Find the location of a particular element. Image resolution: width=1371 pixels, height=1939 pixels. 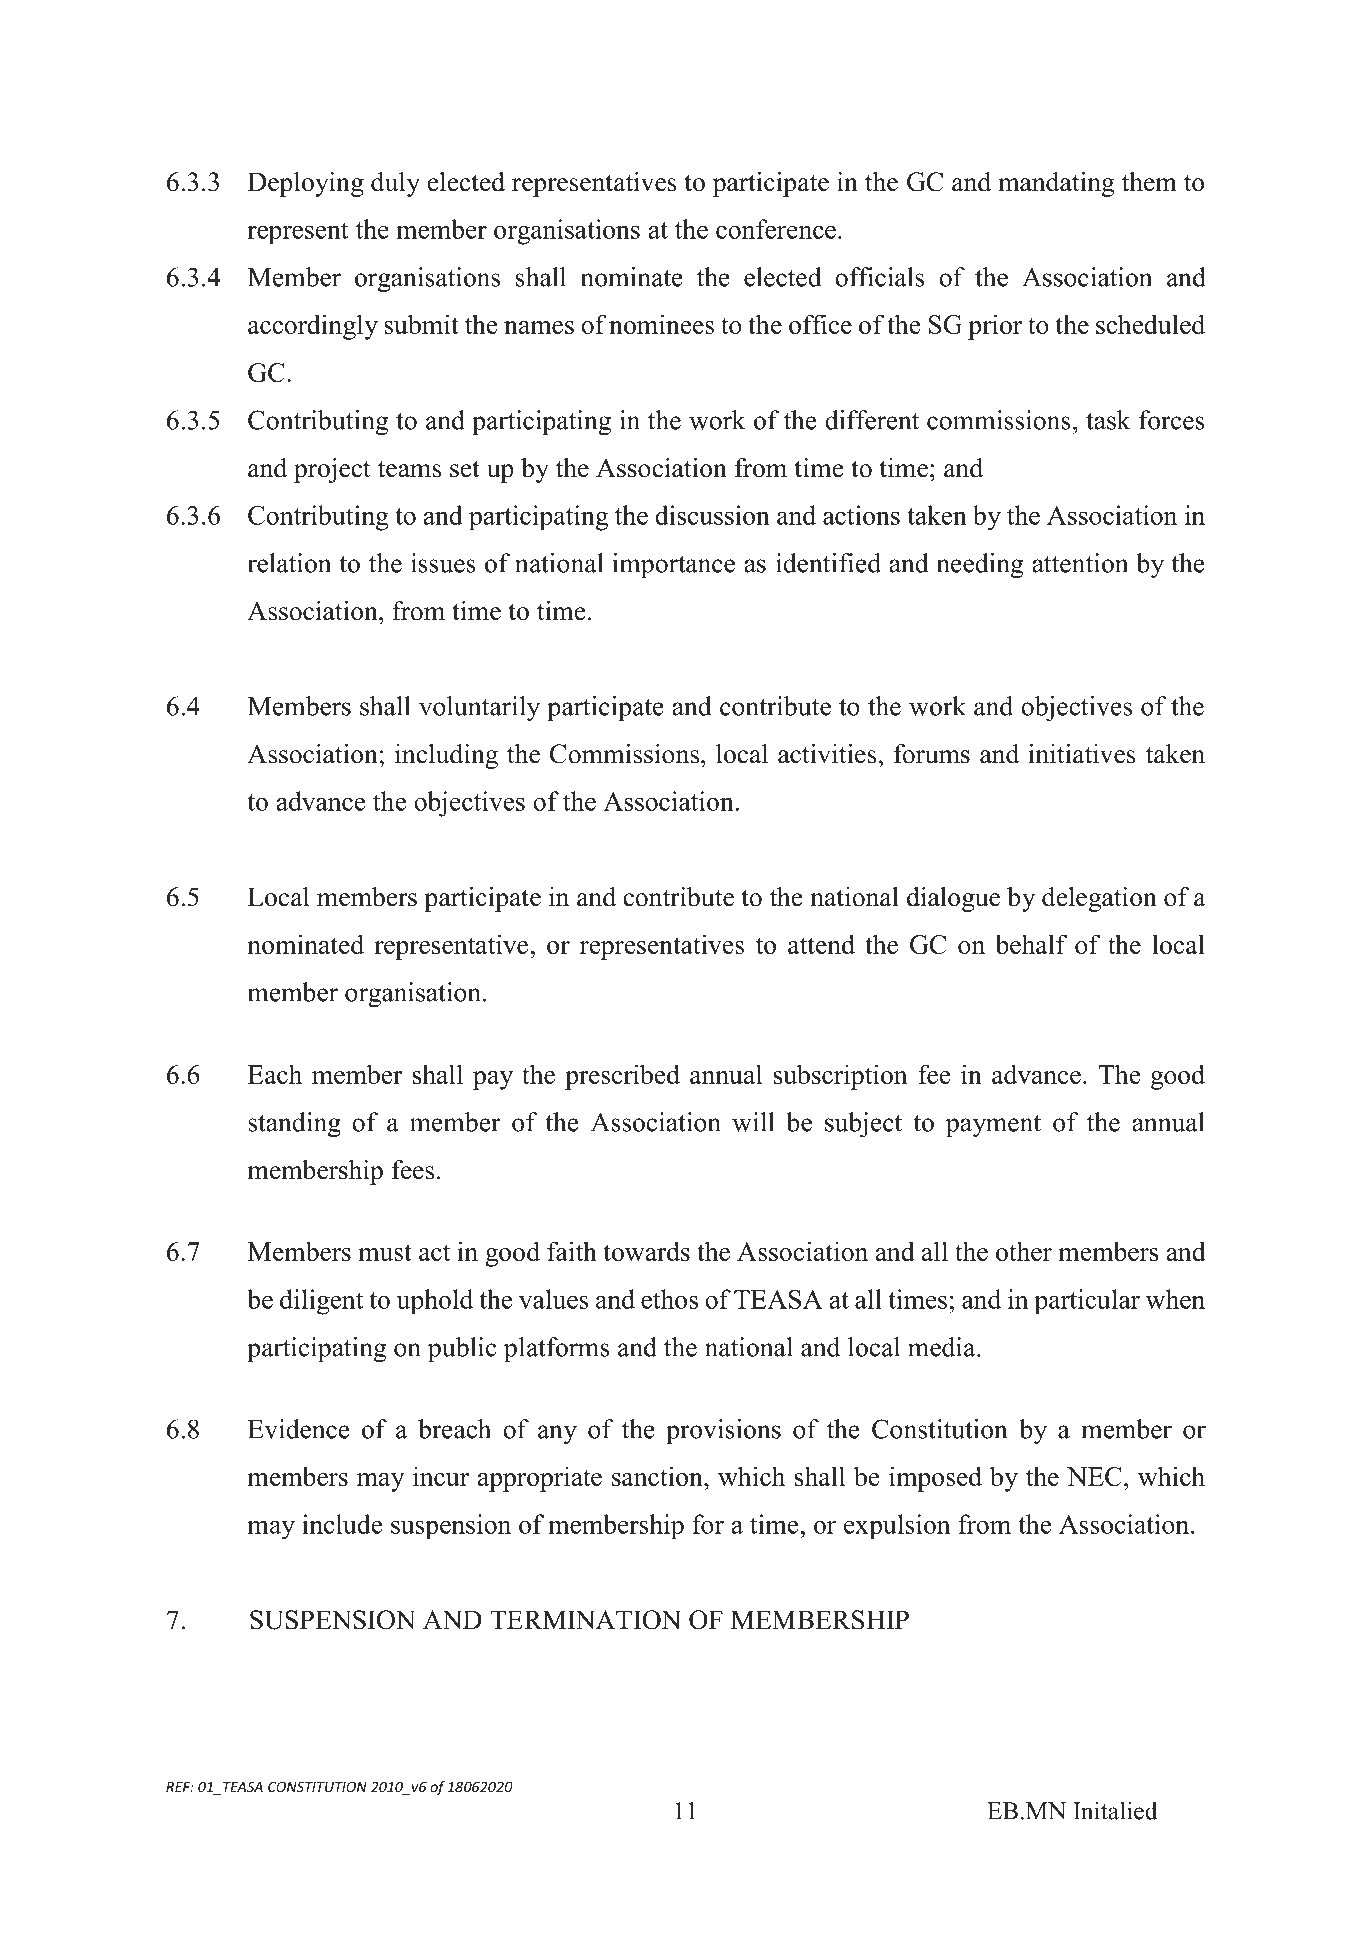

diligent is located at coordinates (322, 1302).
